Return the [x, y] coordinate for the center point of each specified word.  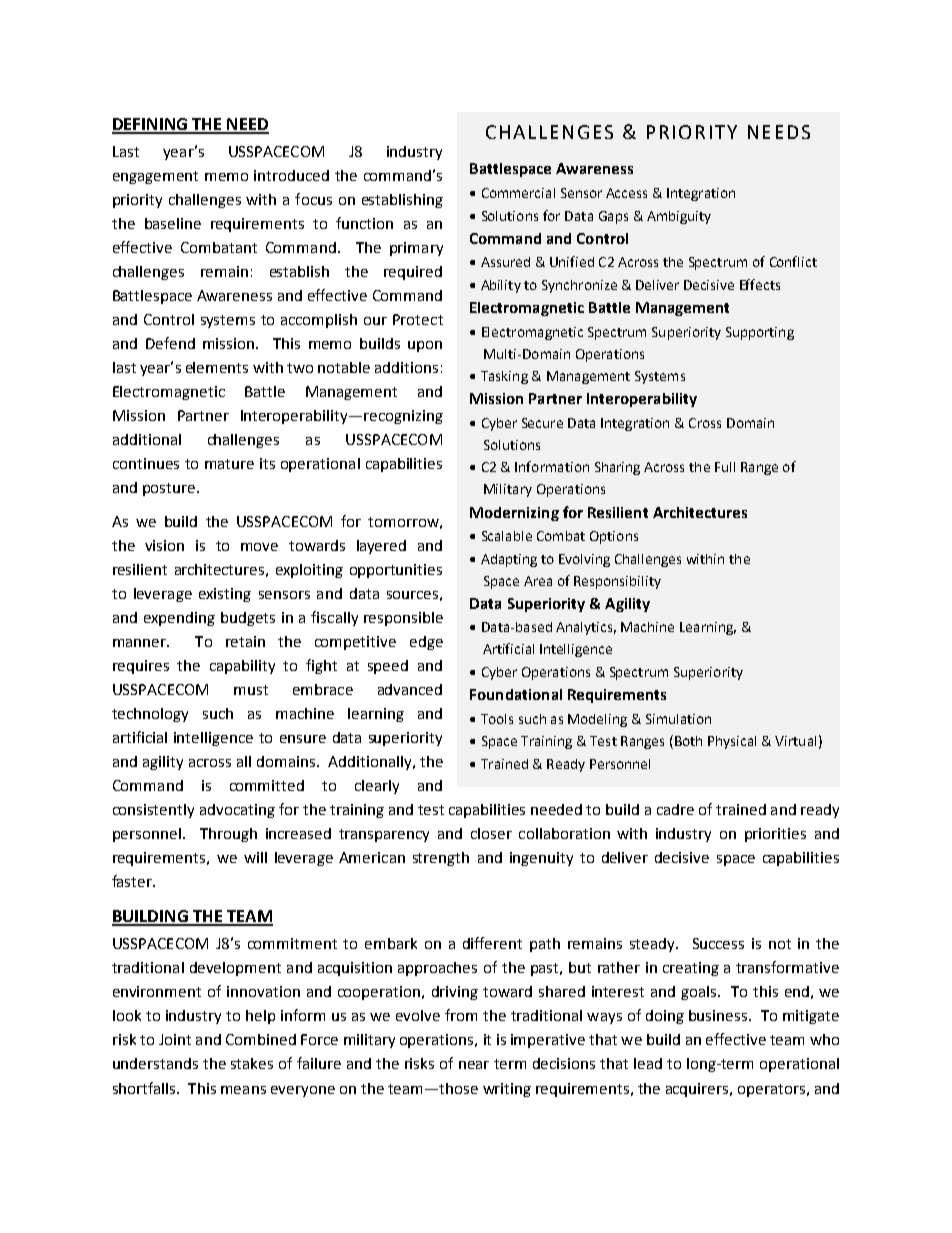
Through [228, 835]
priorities [775, 835]
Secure [542, 423]
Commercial [518, 193]
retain [245, 641]
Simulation [678, 719]
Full [725, 467]
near [474, 1065]
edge [426, 643]
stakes [252, 1063]
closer [491, 833]
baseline [173, 223]
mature [229, 464]
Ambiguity [679, 217]
